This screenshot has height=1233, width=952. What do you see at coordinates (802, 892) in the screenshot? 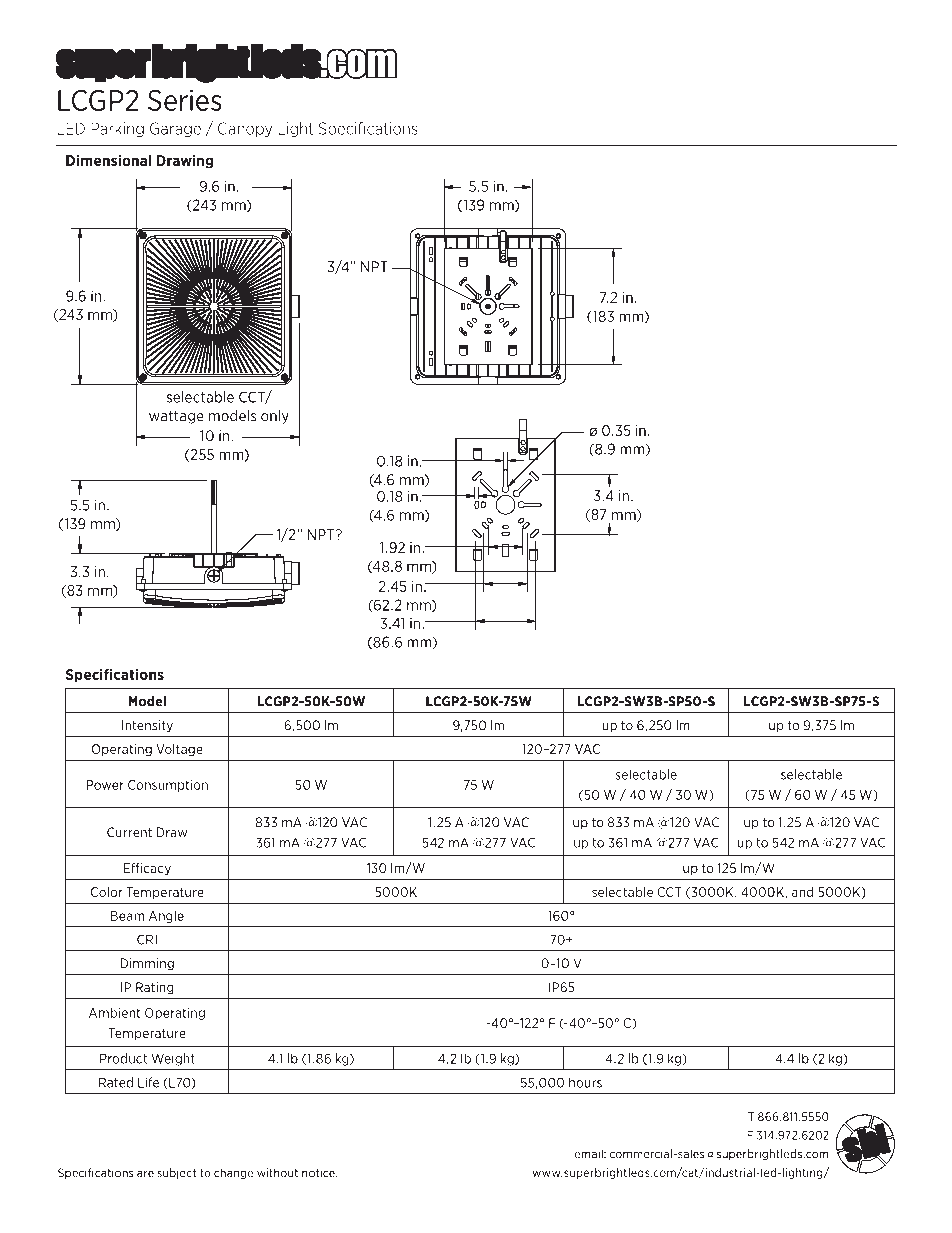
I see `and` at bounding box center [802, 892].
